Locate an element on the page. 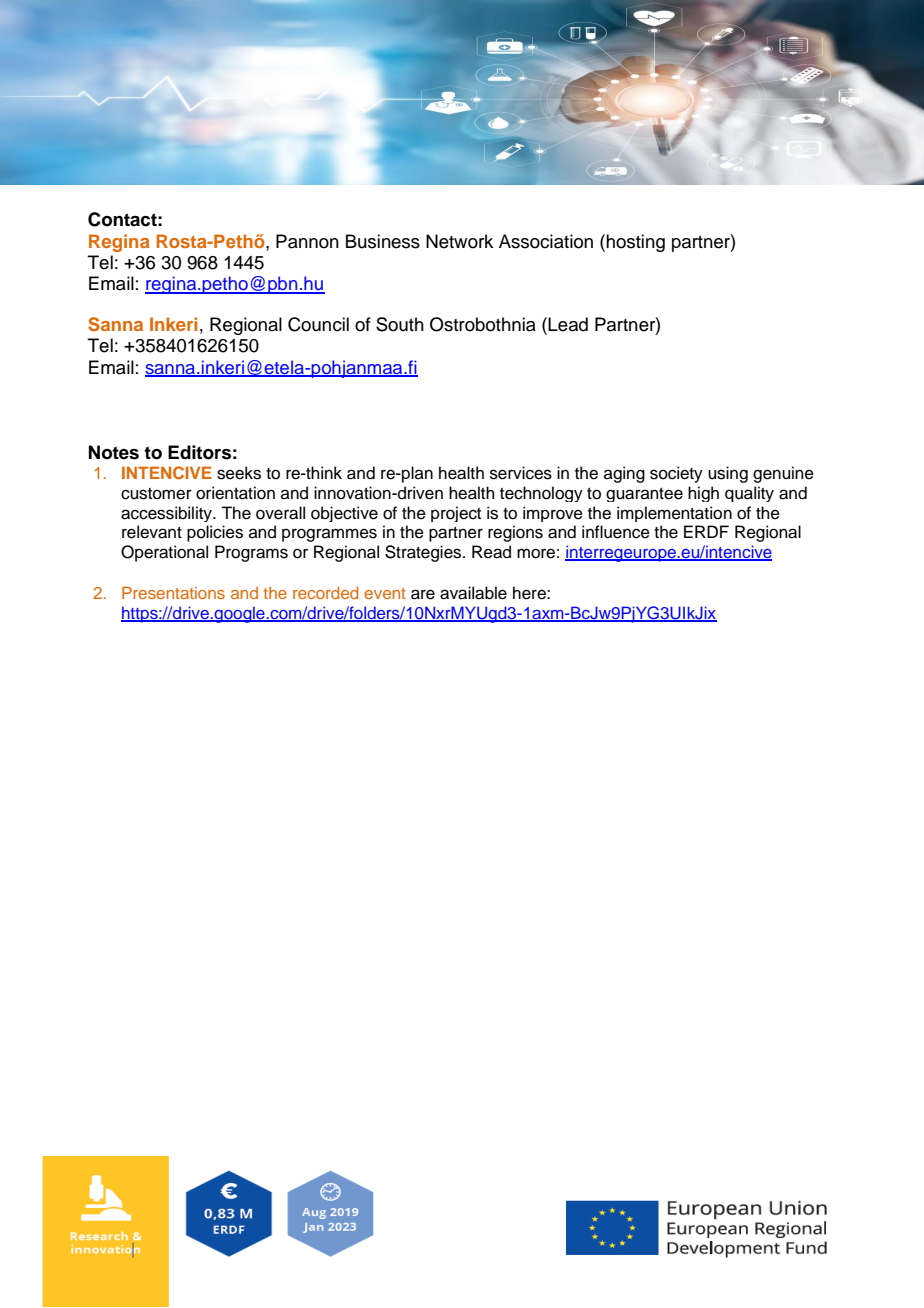  Presentations is located at coordinates (173, 592).
